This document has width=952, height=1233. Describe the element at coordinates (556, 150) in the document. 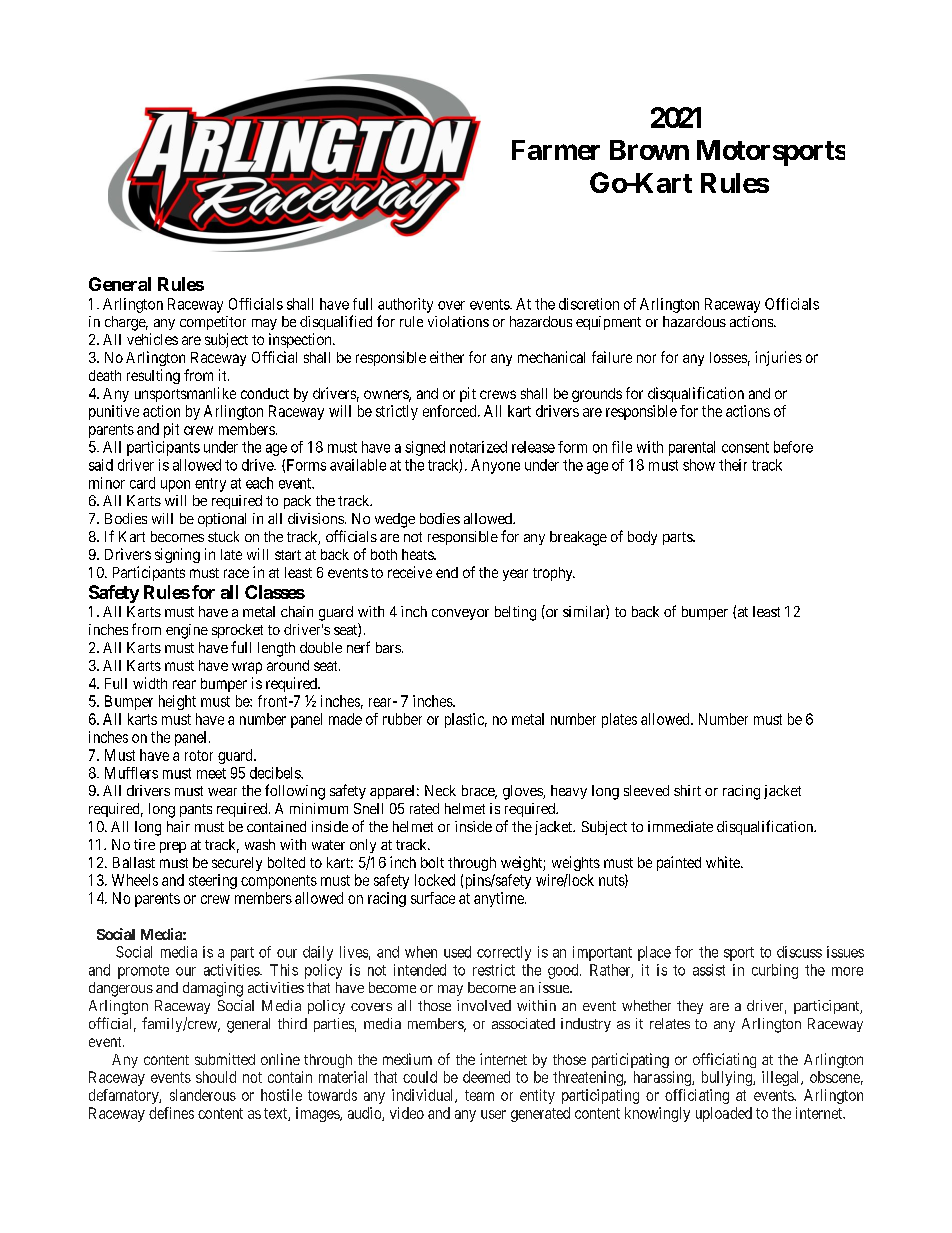

I see `Farmer` at that location.
